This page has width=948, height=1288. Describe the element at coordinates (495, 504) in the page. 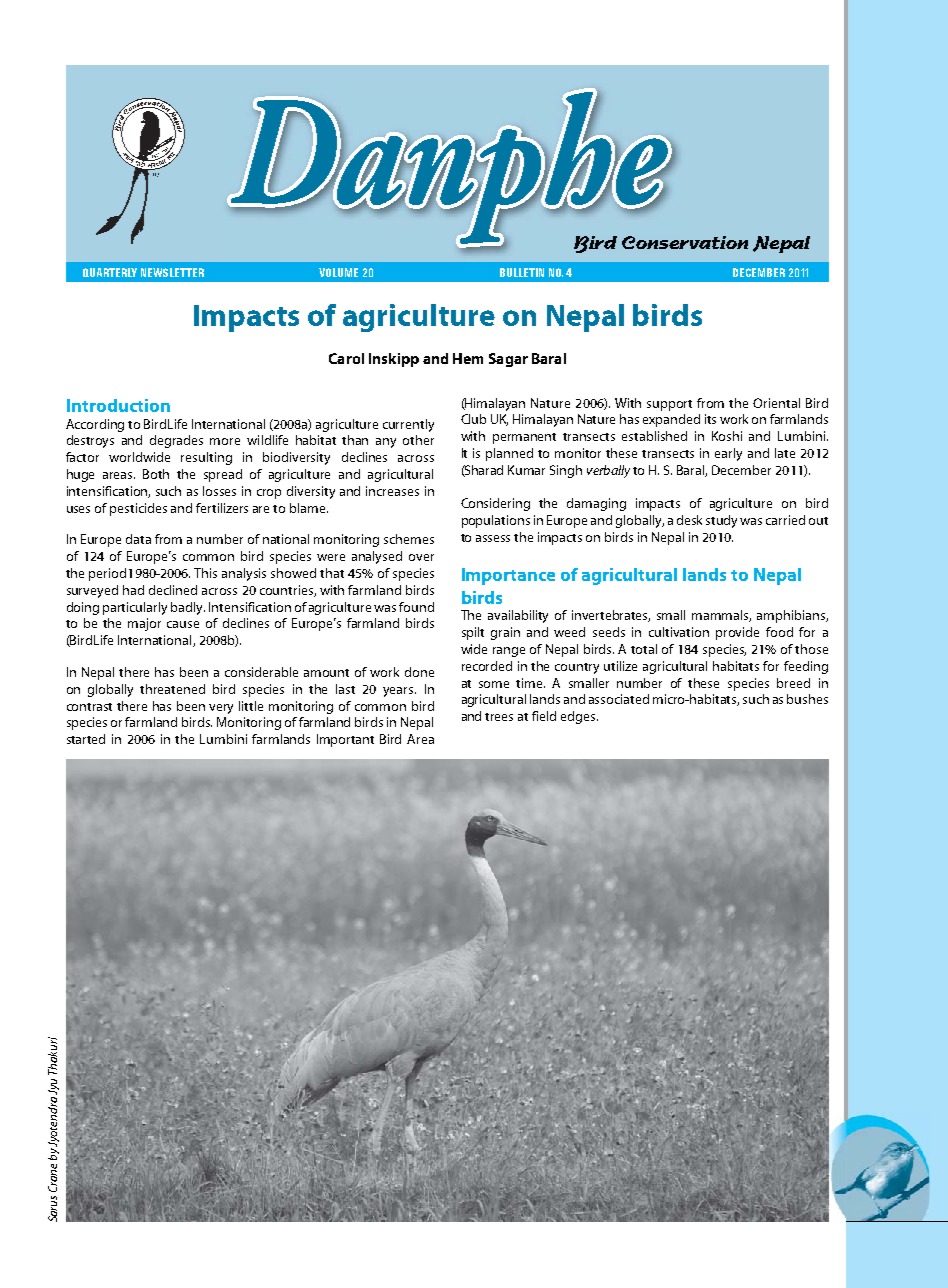

I see `Considering` at that location.
